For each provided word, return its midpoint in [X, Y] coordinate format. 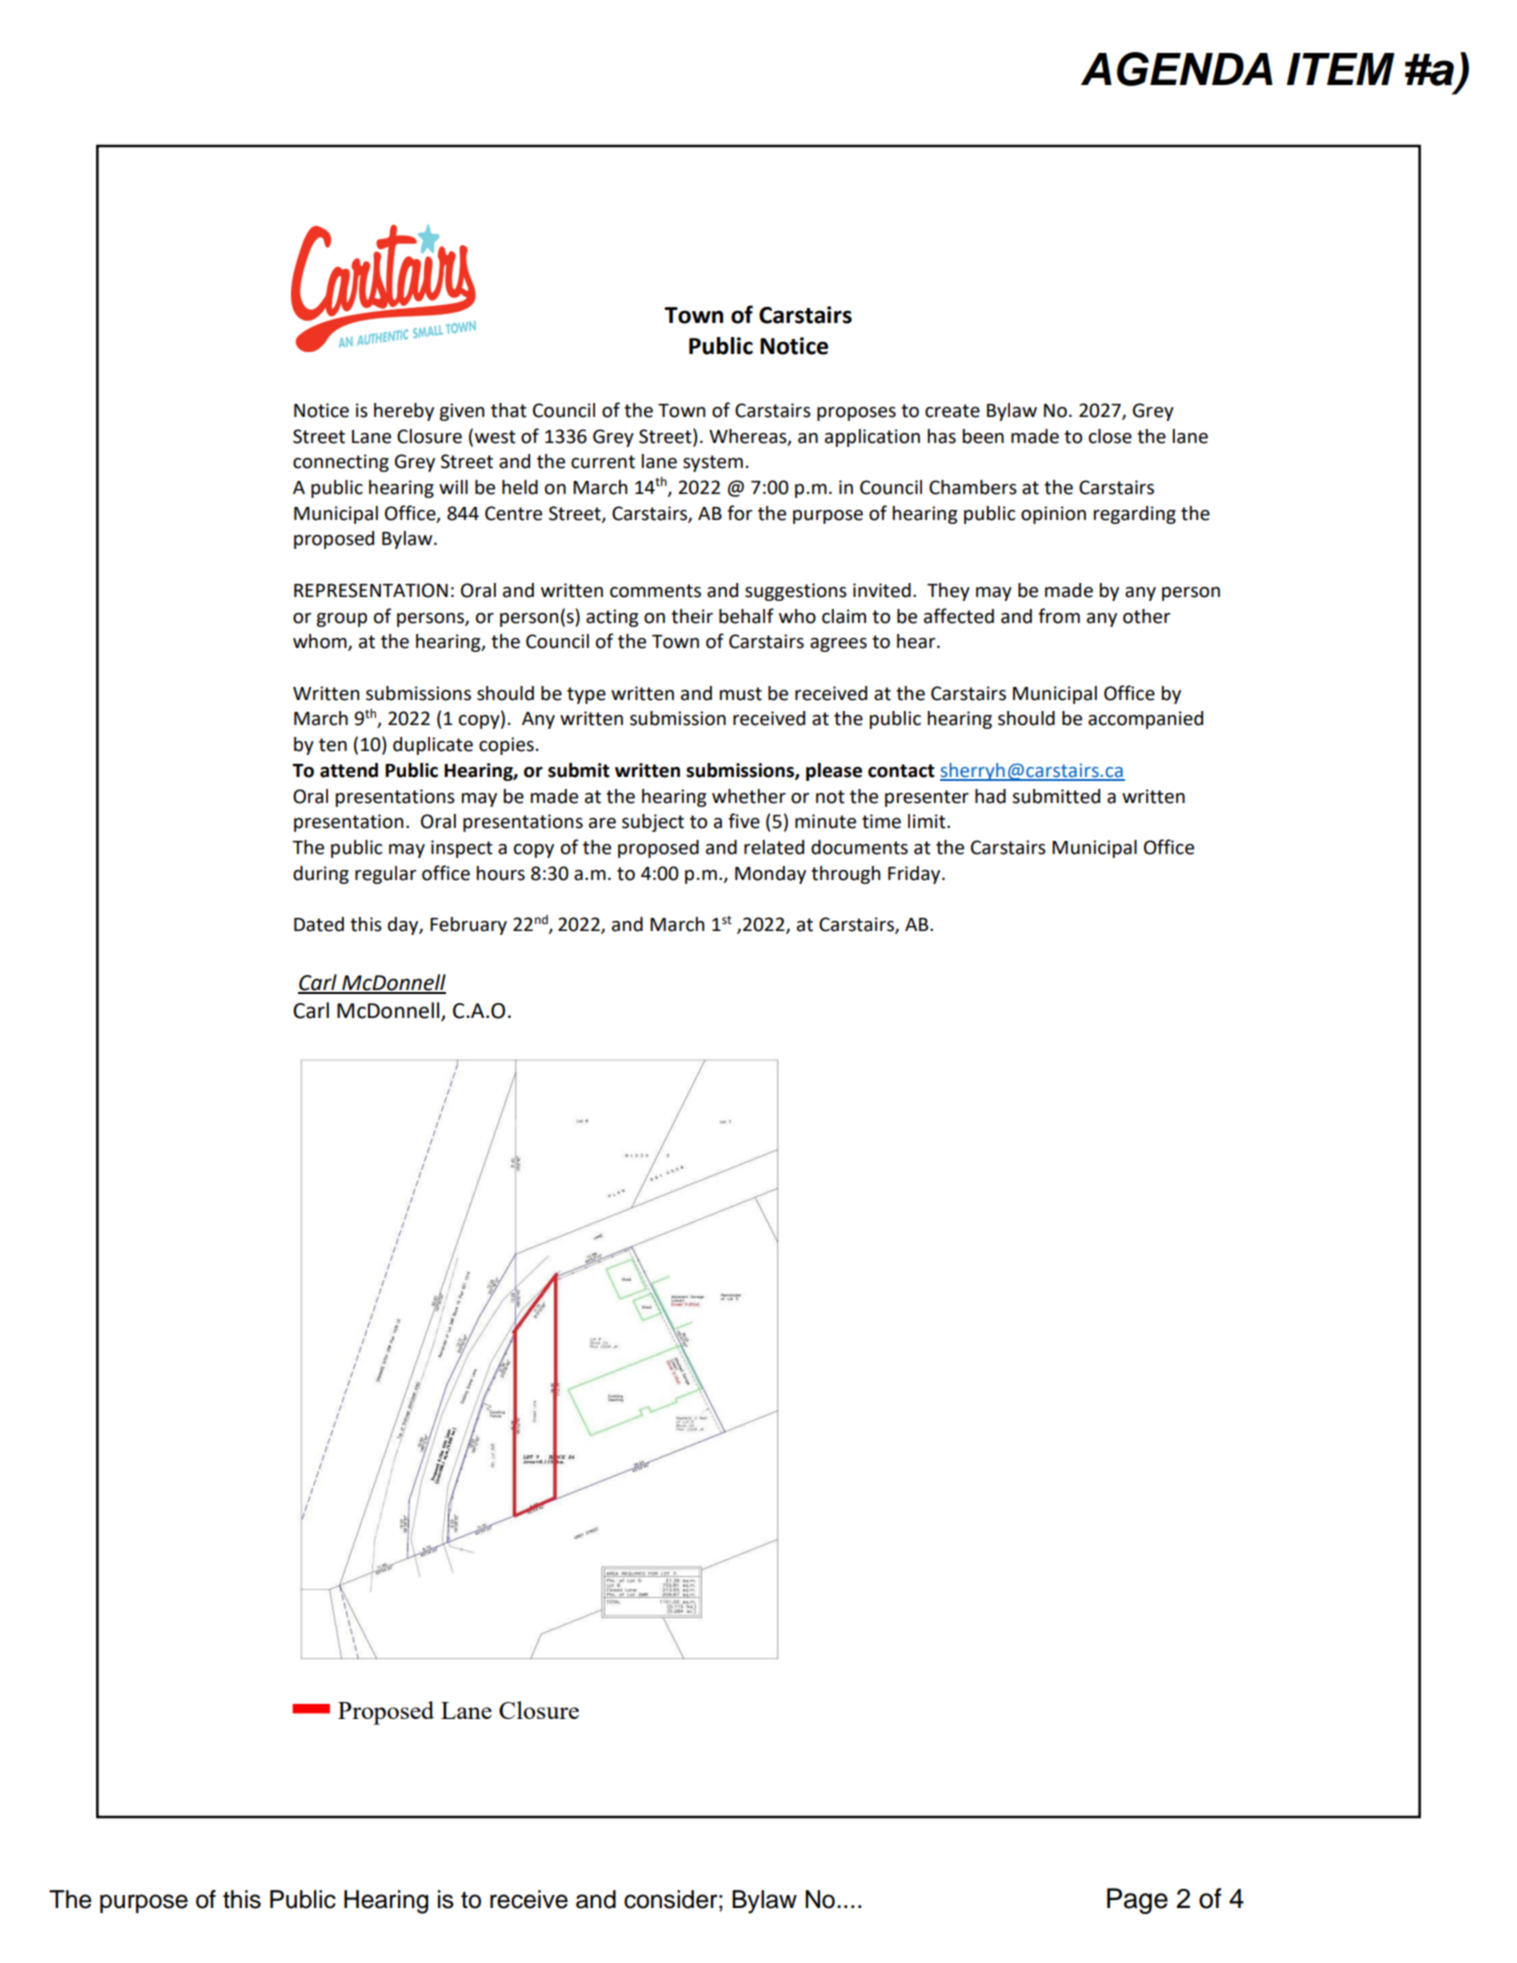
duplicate [433, 746]
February [468, 926]
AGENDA [1177, 69]
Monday [770, 875]
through [845, 875]
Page [1137, 1901]
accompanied [1145, 720]
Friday [915, 875]
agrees [838, 645]
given [461, 412]
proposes [856, 414]
